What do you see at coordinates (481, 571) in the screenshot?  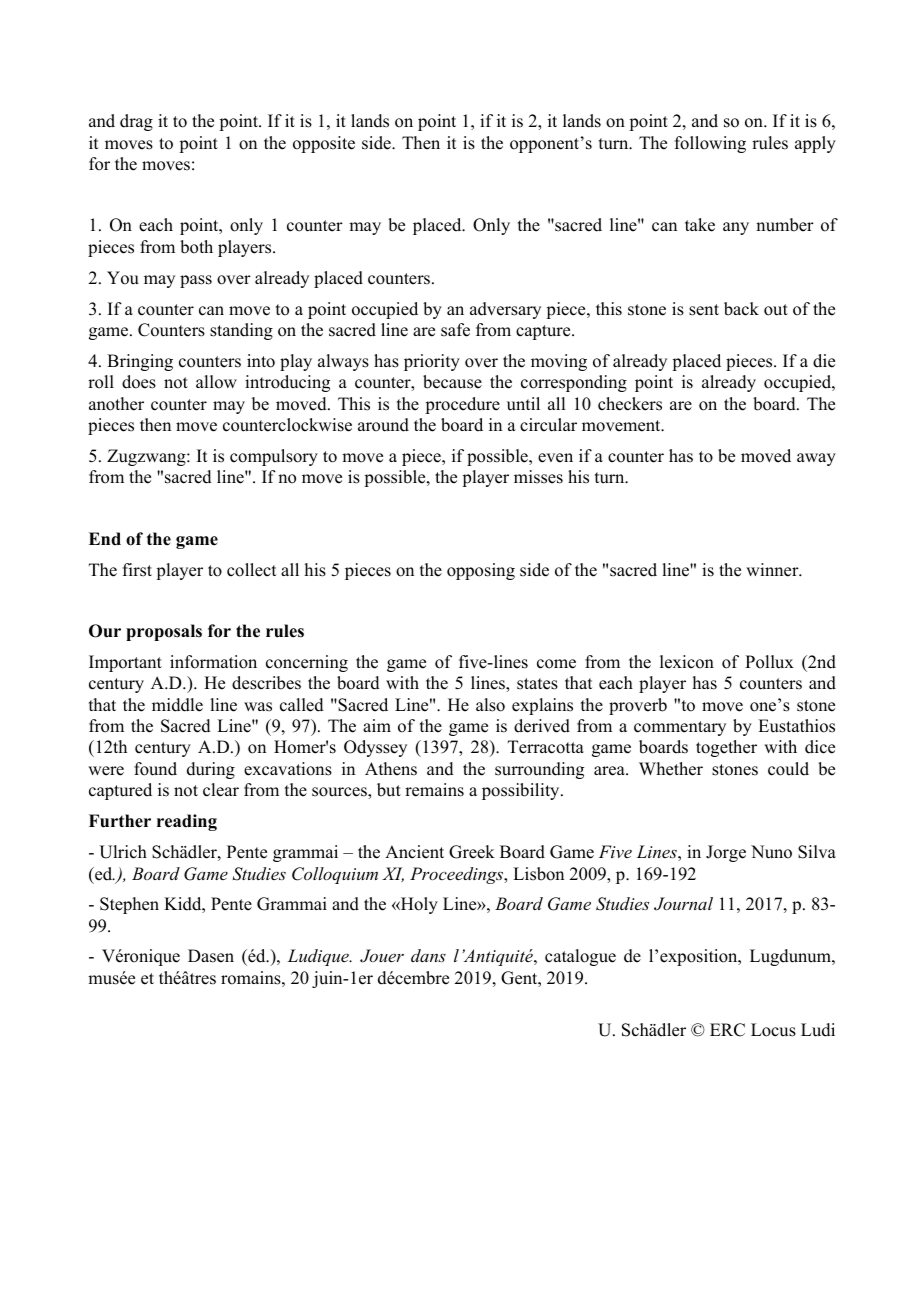 I see `opposing` at bounding box center [481, 571].
